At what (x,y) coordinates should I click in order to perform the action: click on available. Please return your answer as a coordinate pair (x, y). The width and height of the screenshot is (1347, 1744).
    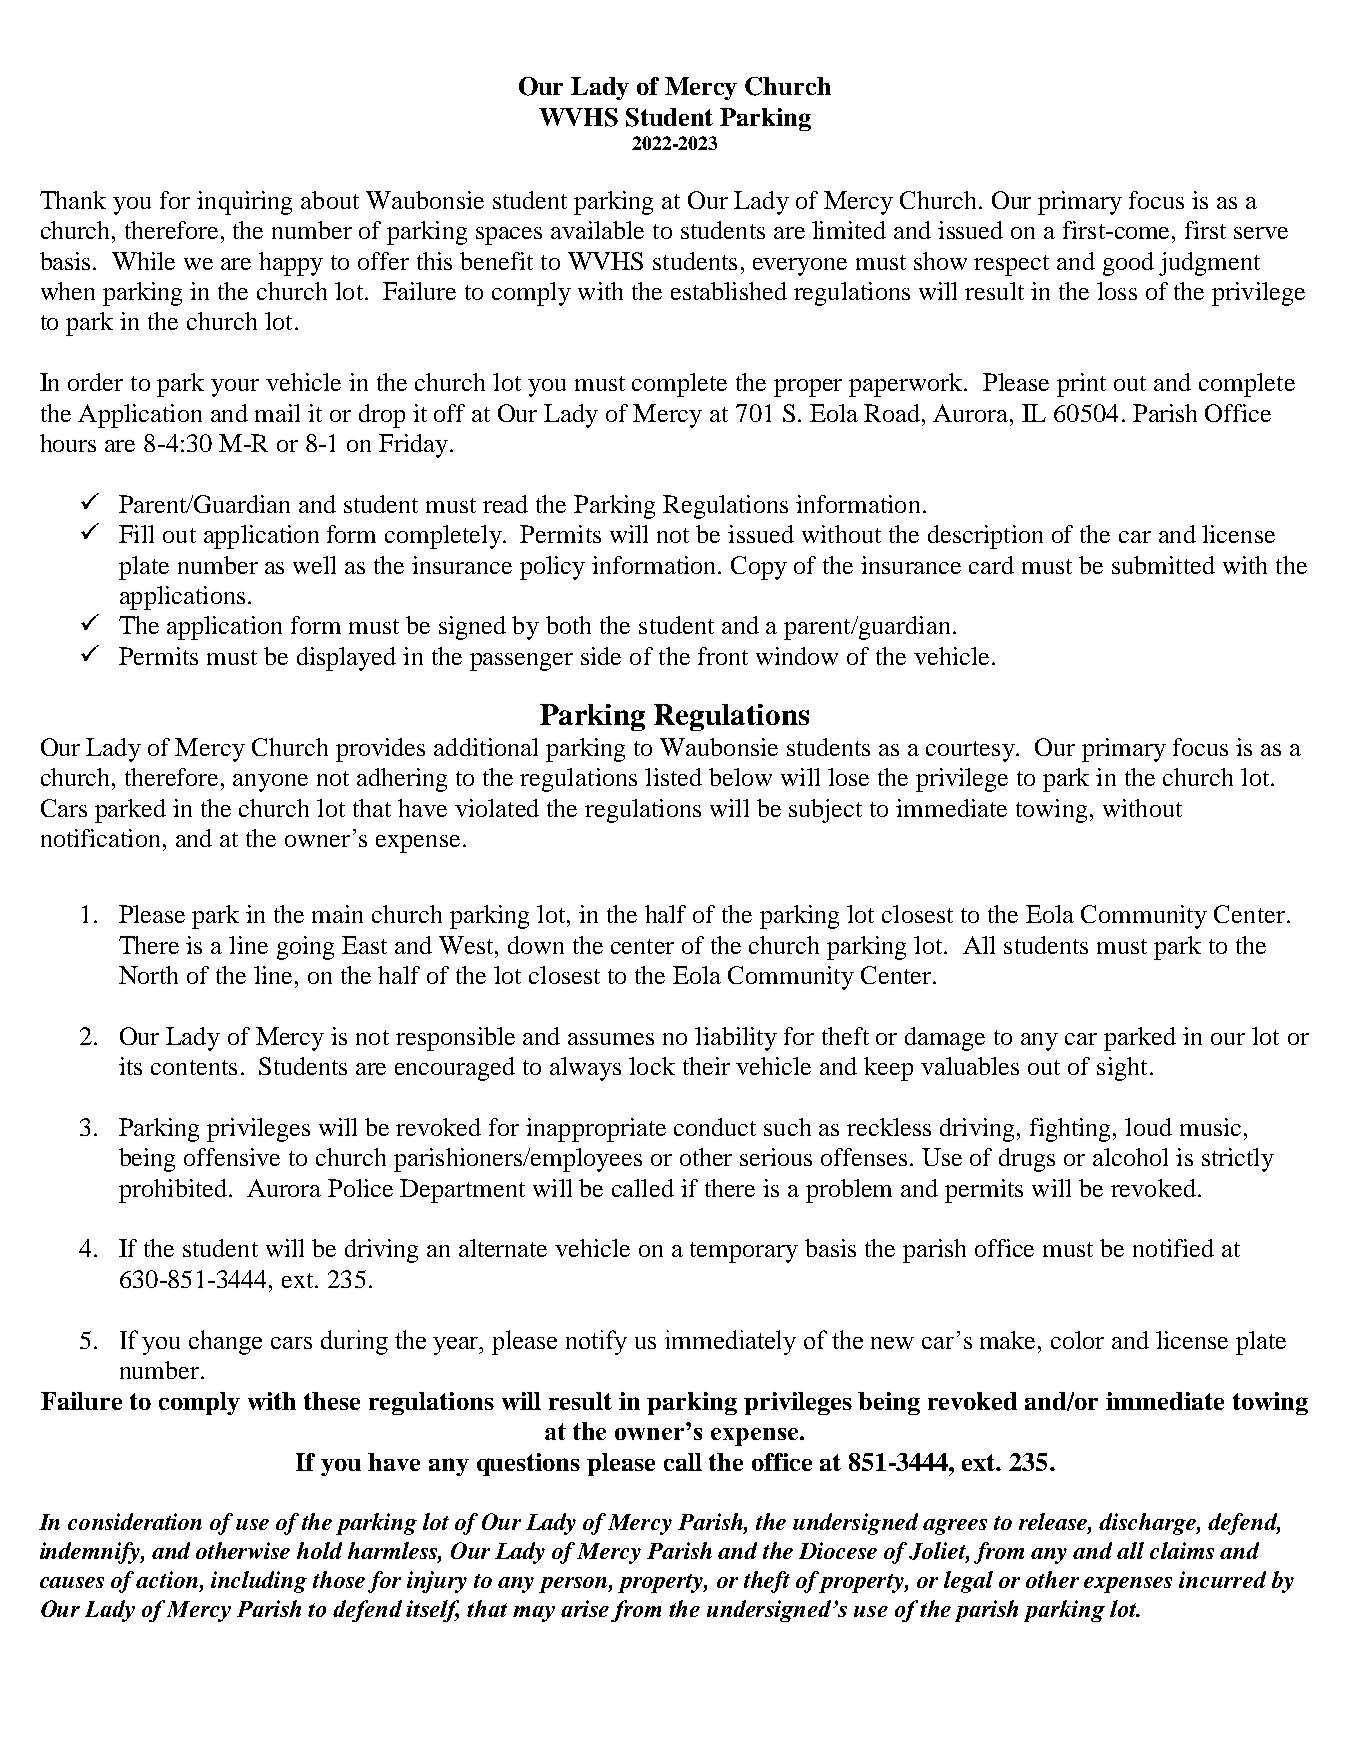
    Looking at the image, I should click on (597, 230).
